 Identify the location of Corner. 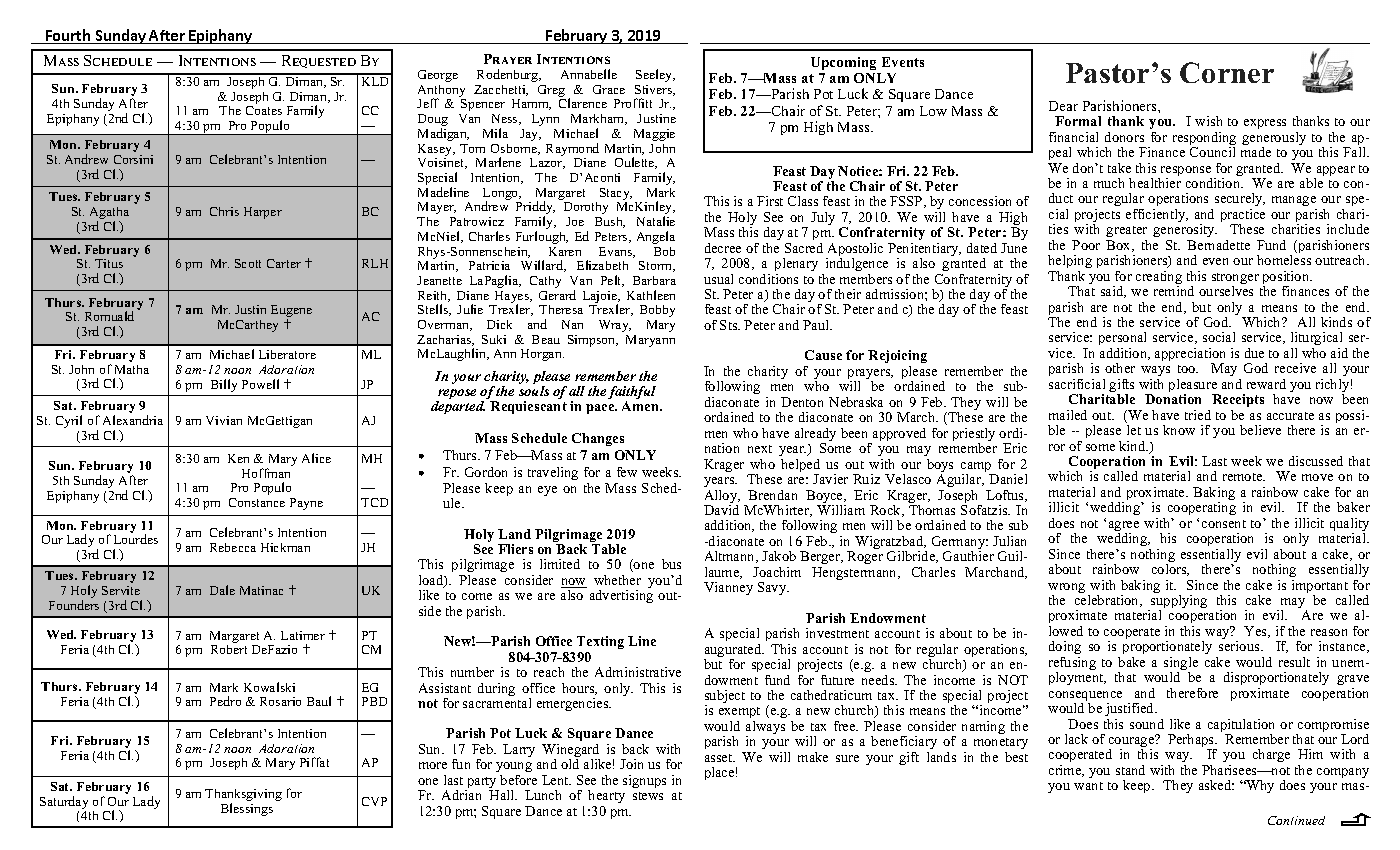
(1227, 72).
